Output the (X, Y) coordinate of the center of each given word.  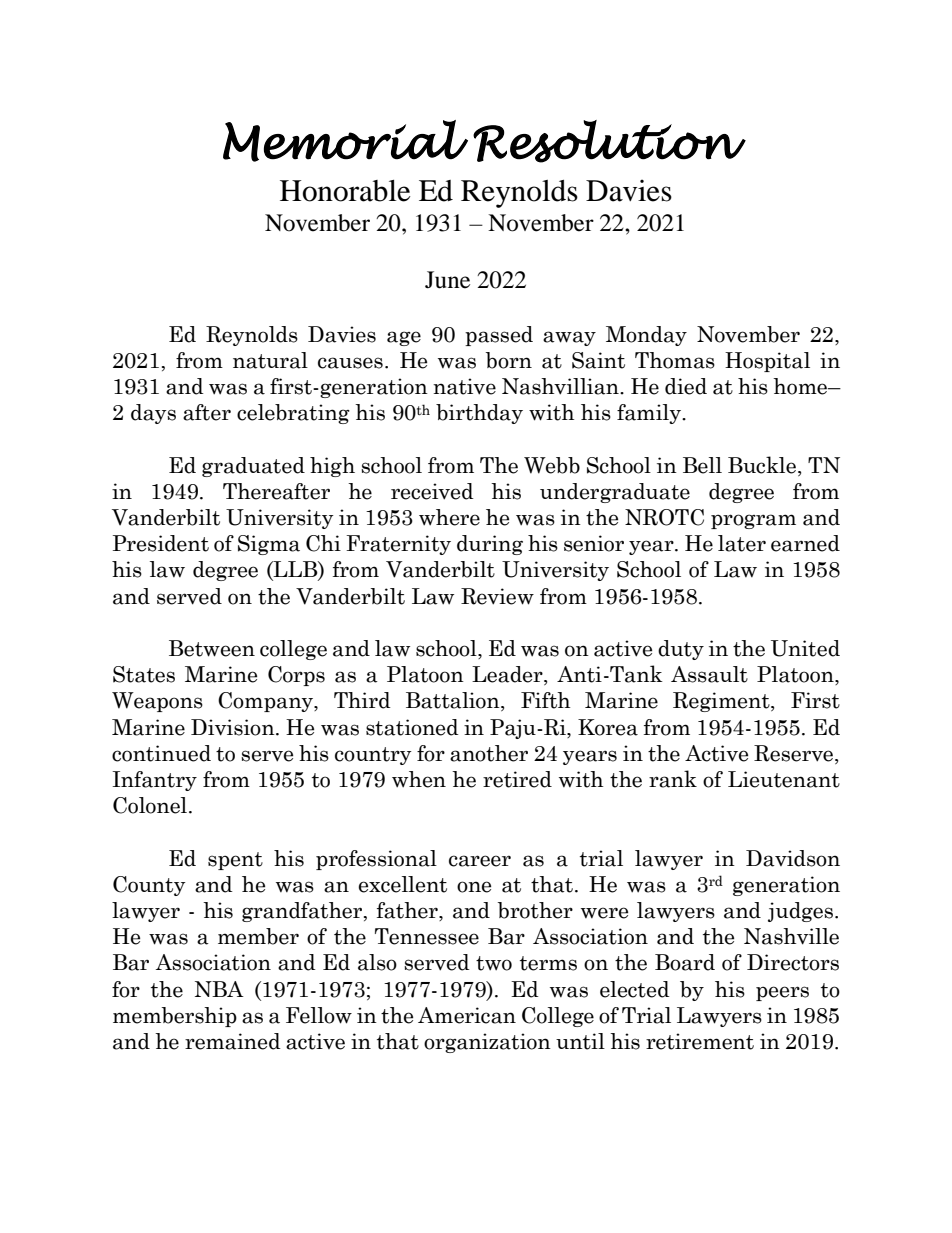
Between (212, 648)
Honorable (345, 191)
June (447, 280)
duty (681, 650)
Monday (646, 336)
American (467, 1015)
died (686, 386)
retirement (700, 1041)
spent (235, 861)
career (480, 861)
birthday (479, 414)
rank (673, 779)
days (153, 414)
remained (233, 1041)
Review (497, 596)
